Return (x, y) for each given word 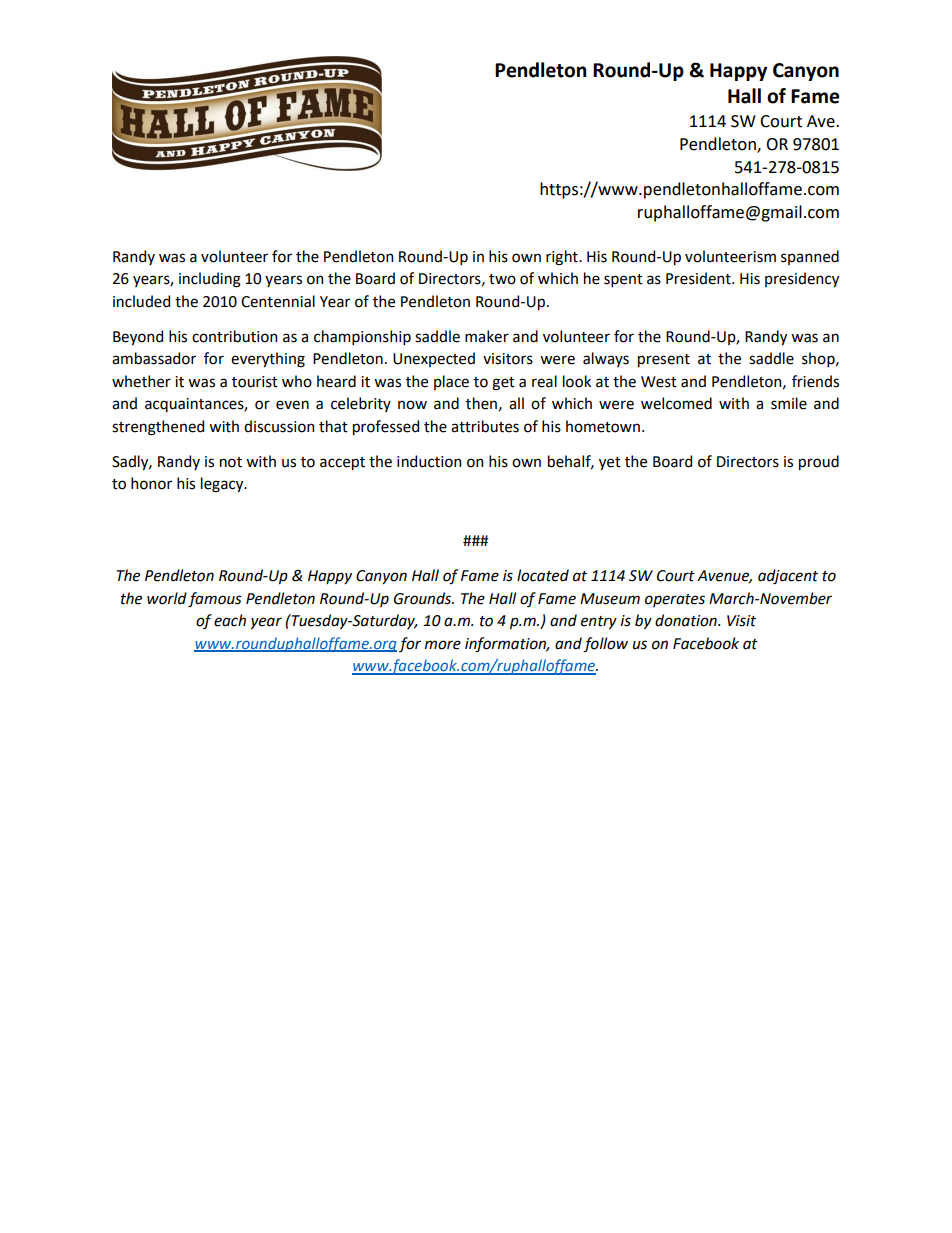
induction (429, 461)
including (210, 280)
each (230, 620)
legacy (223, 485)
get (503, 384)
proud (819, 462)
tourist (255, 382)
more (443, 645)
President (699, 278)
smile (789, 403)
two (502, 279)
